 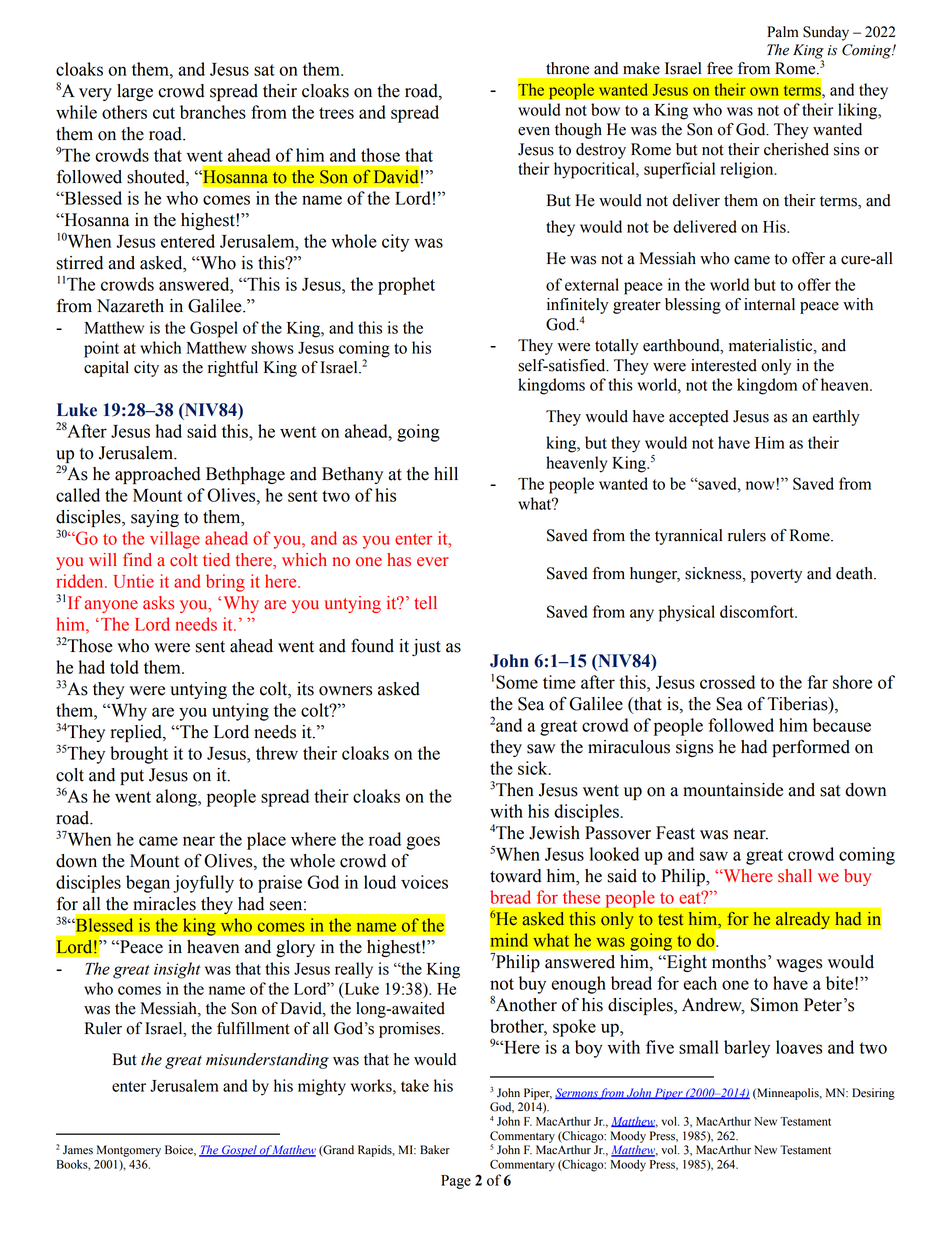 I want to click on performed, so click(x=811, y=748).
